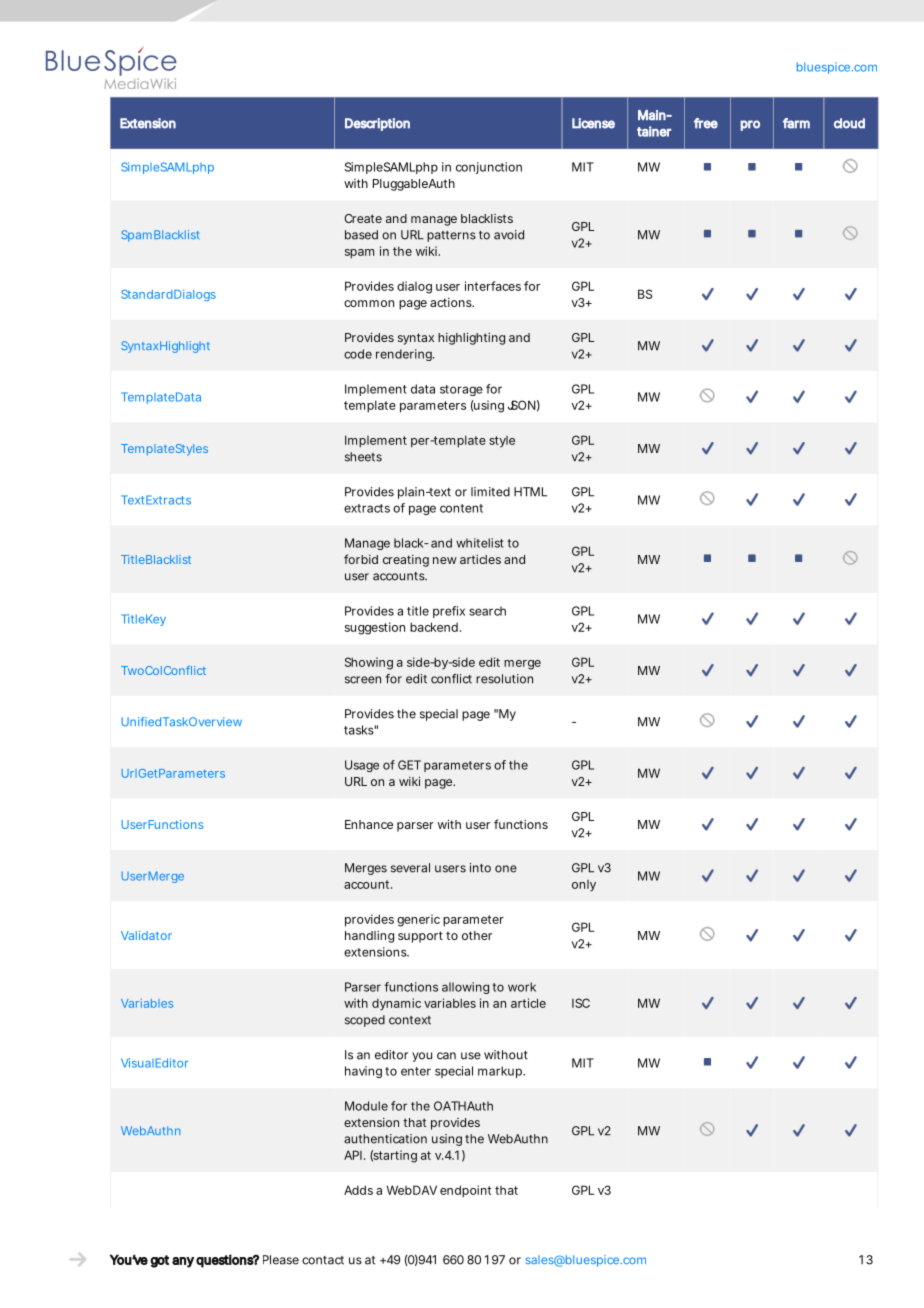  I want to click on JSON, so click(522, 405).
